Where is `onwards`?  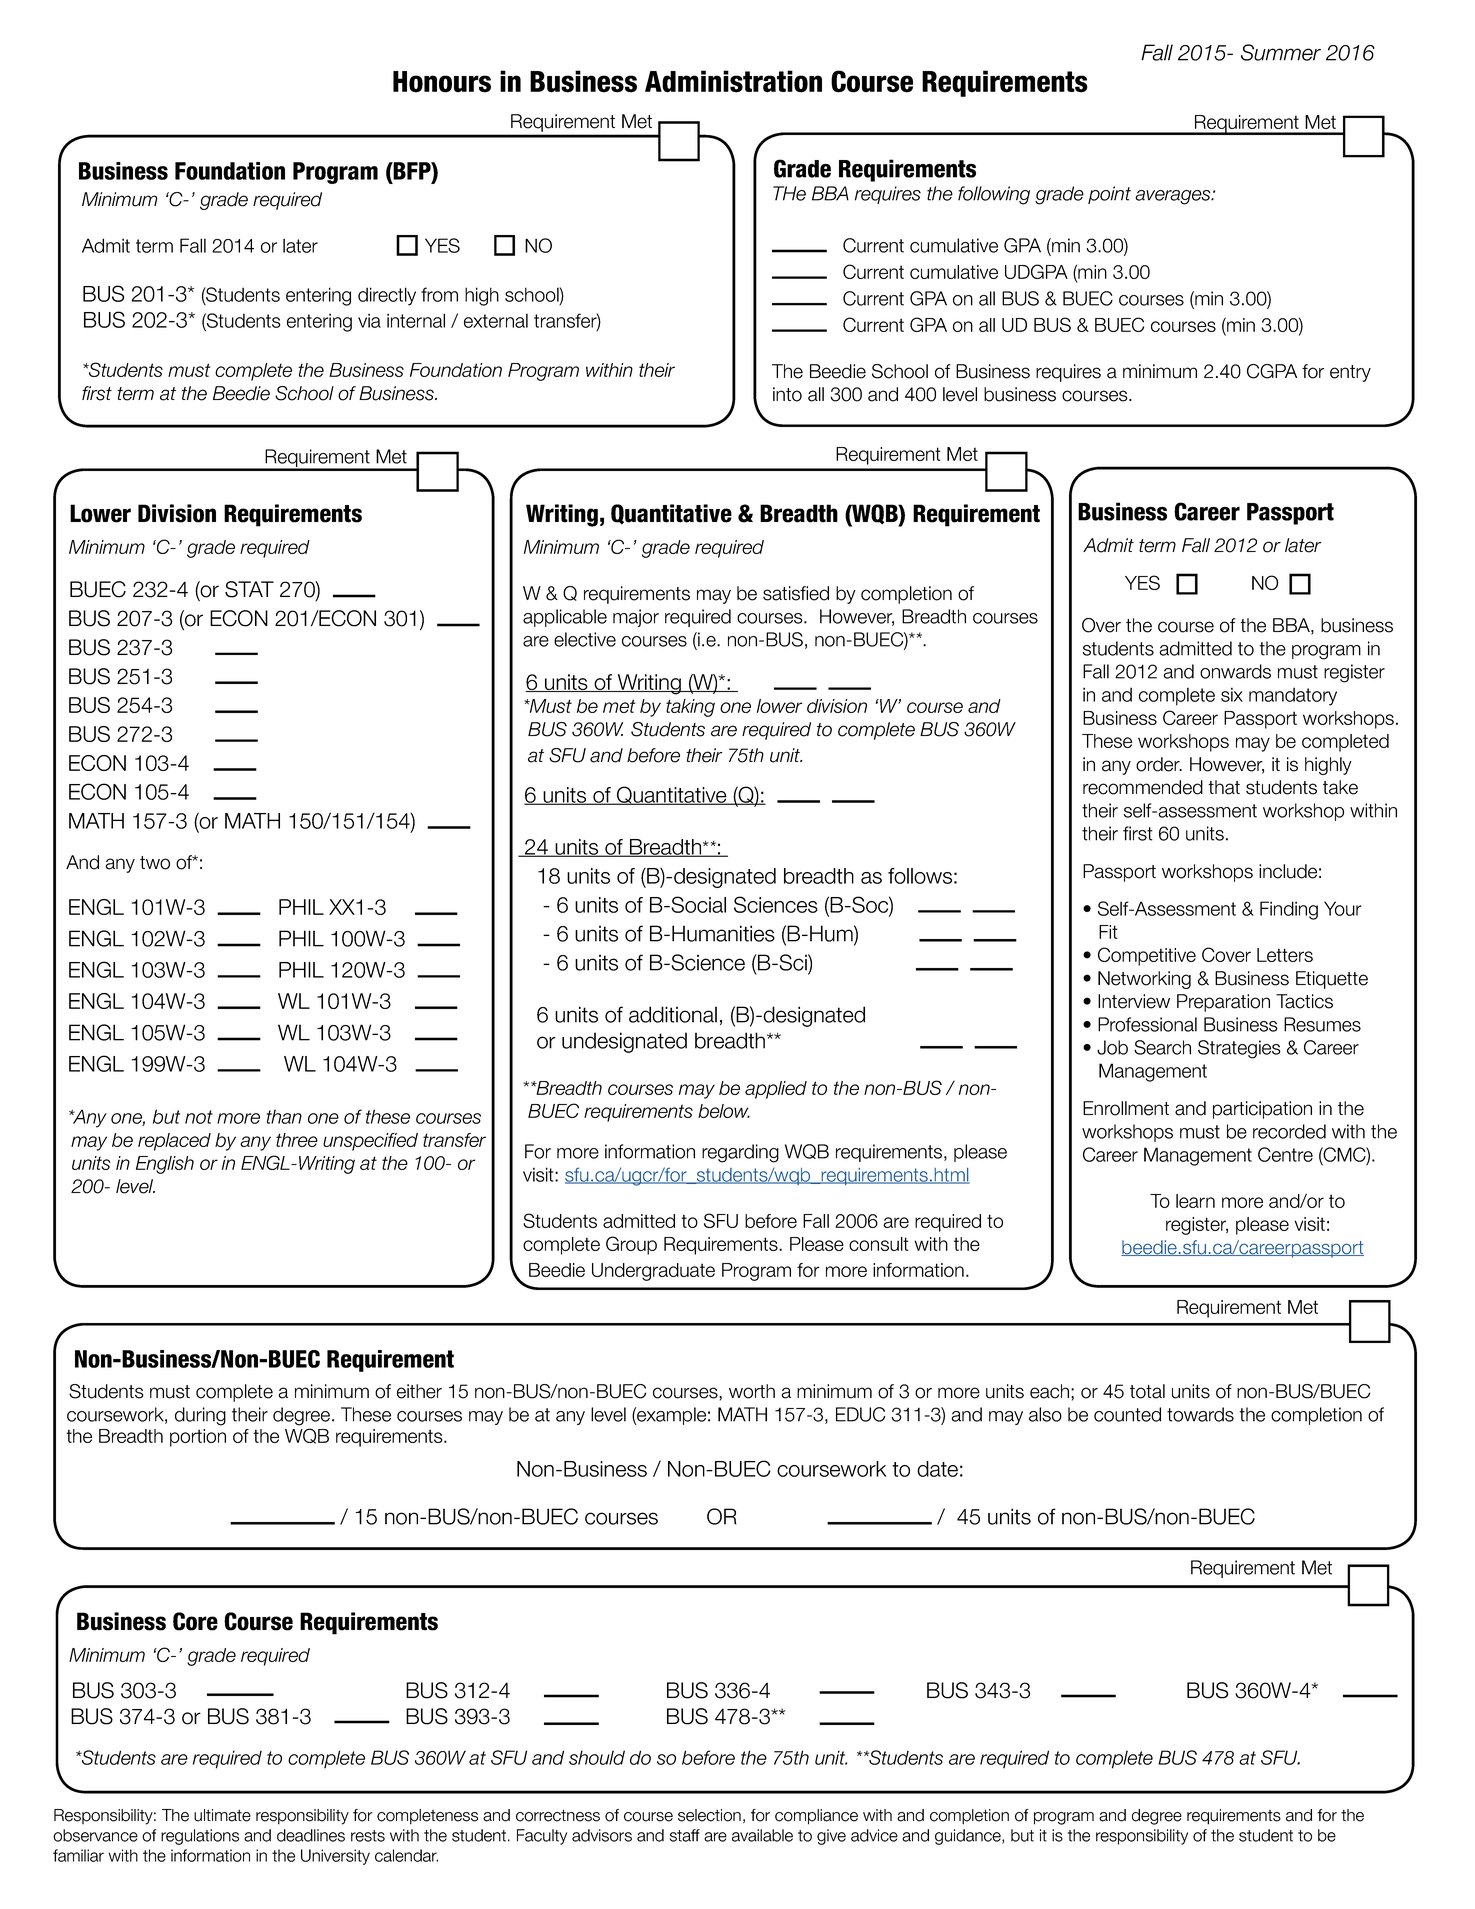 onwards is located at coordinates (1235, 671).
